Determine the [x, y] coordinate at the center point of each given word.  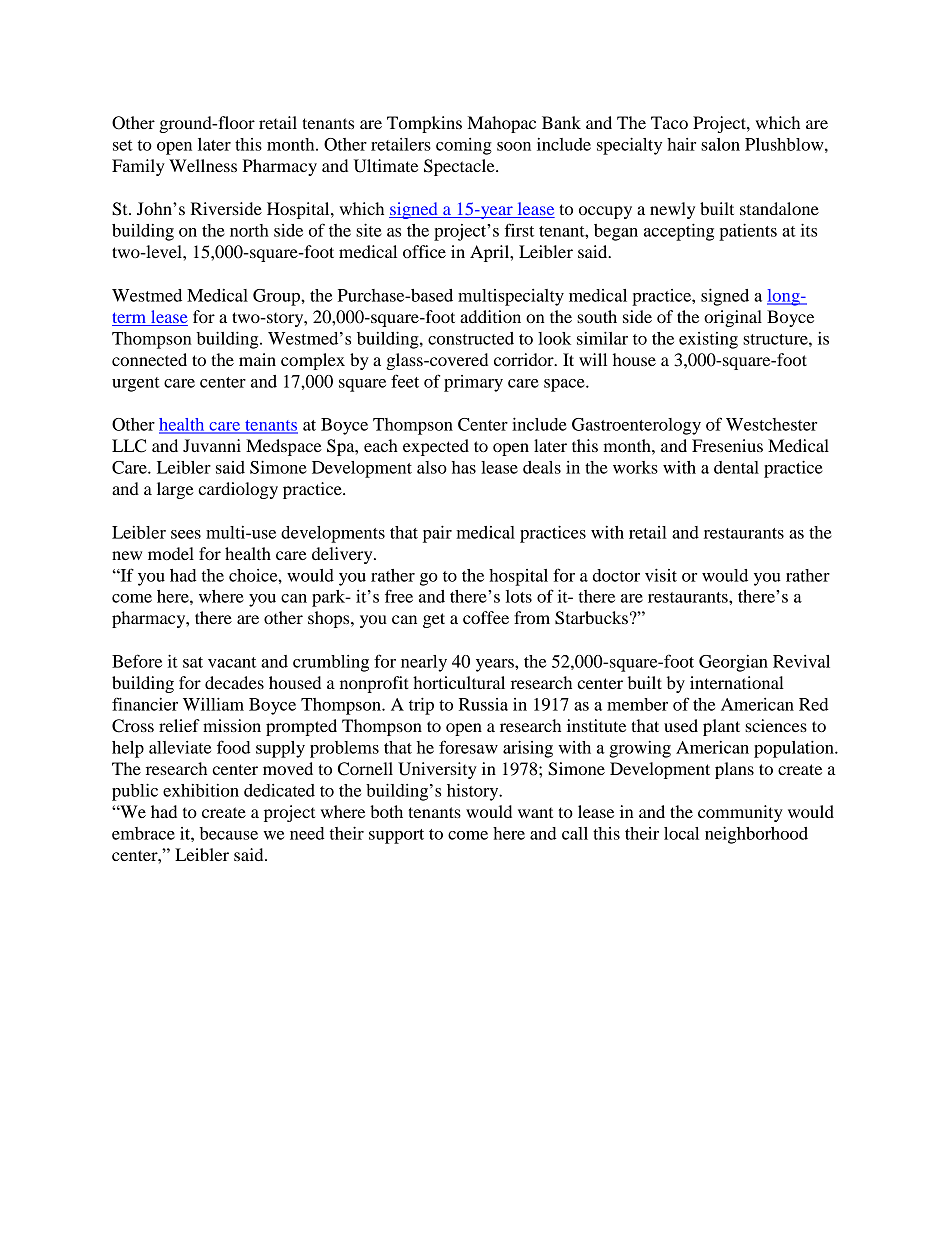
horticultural [459, 682]
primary [473, 383]
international [737, 682]
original [733, 318]
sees [186, 534]
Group [277, 297]
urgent [136, 384]
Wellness [203, 165]
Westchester [771, 424]
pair [437, 534]
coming [464, 146]
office [424, 251]
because [229, 833]
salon [720, 144]
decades [234, 682]
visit [661, 575]
